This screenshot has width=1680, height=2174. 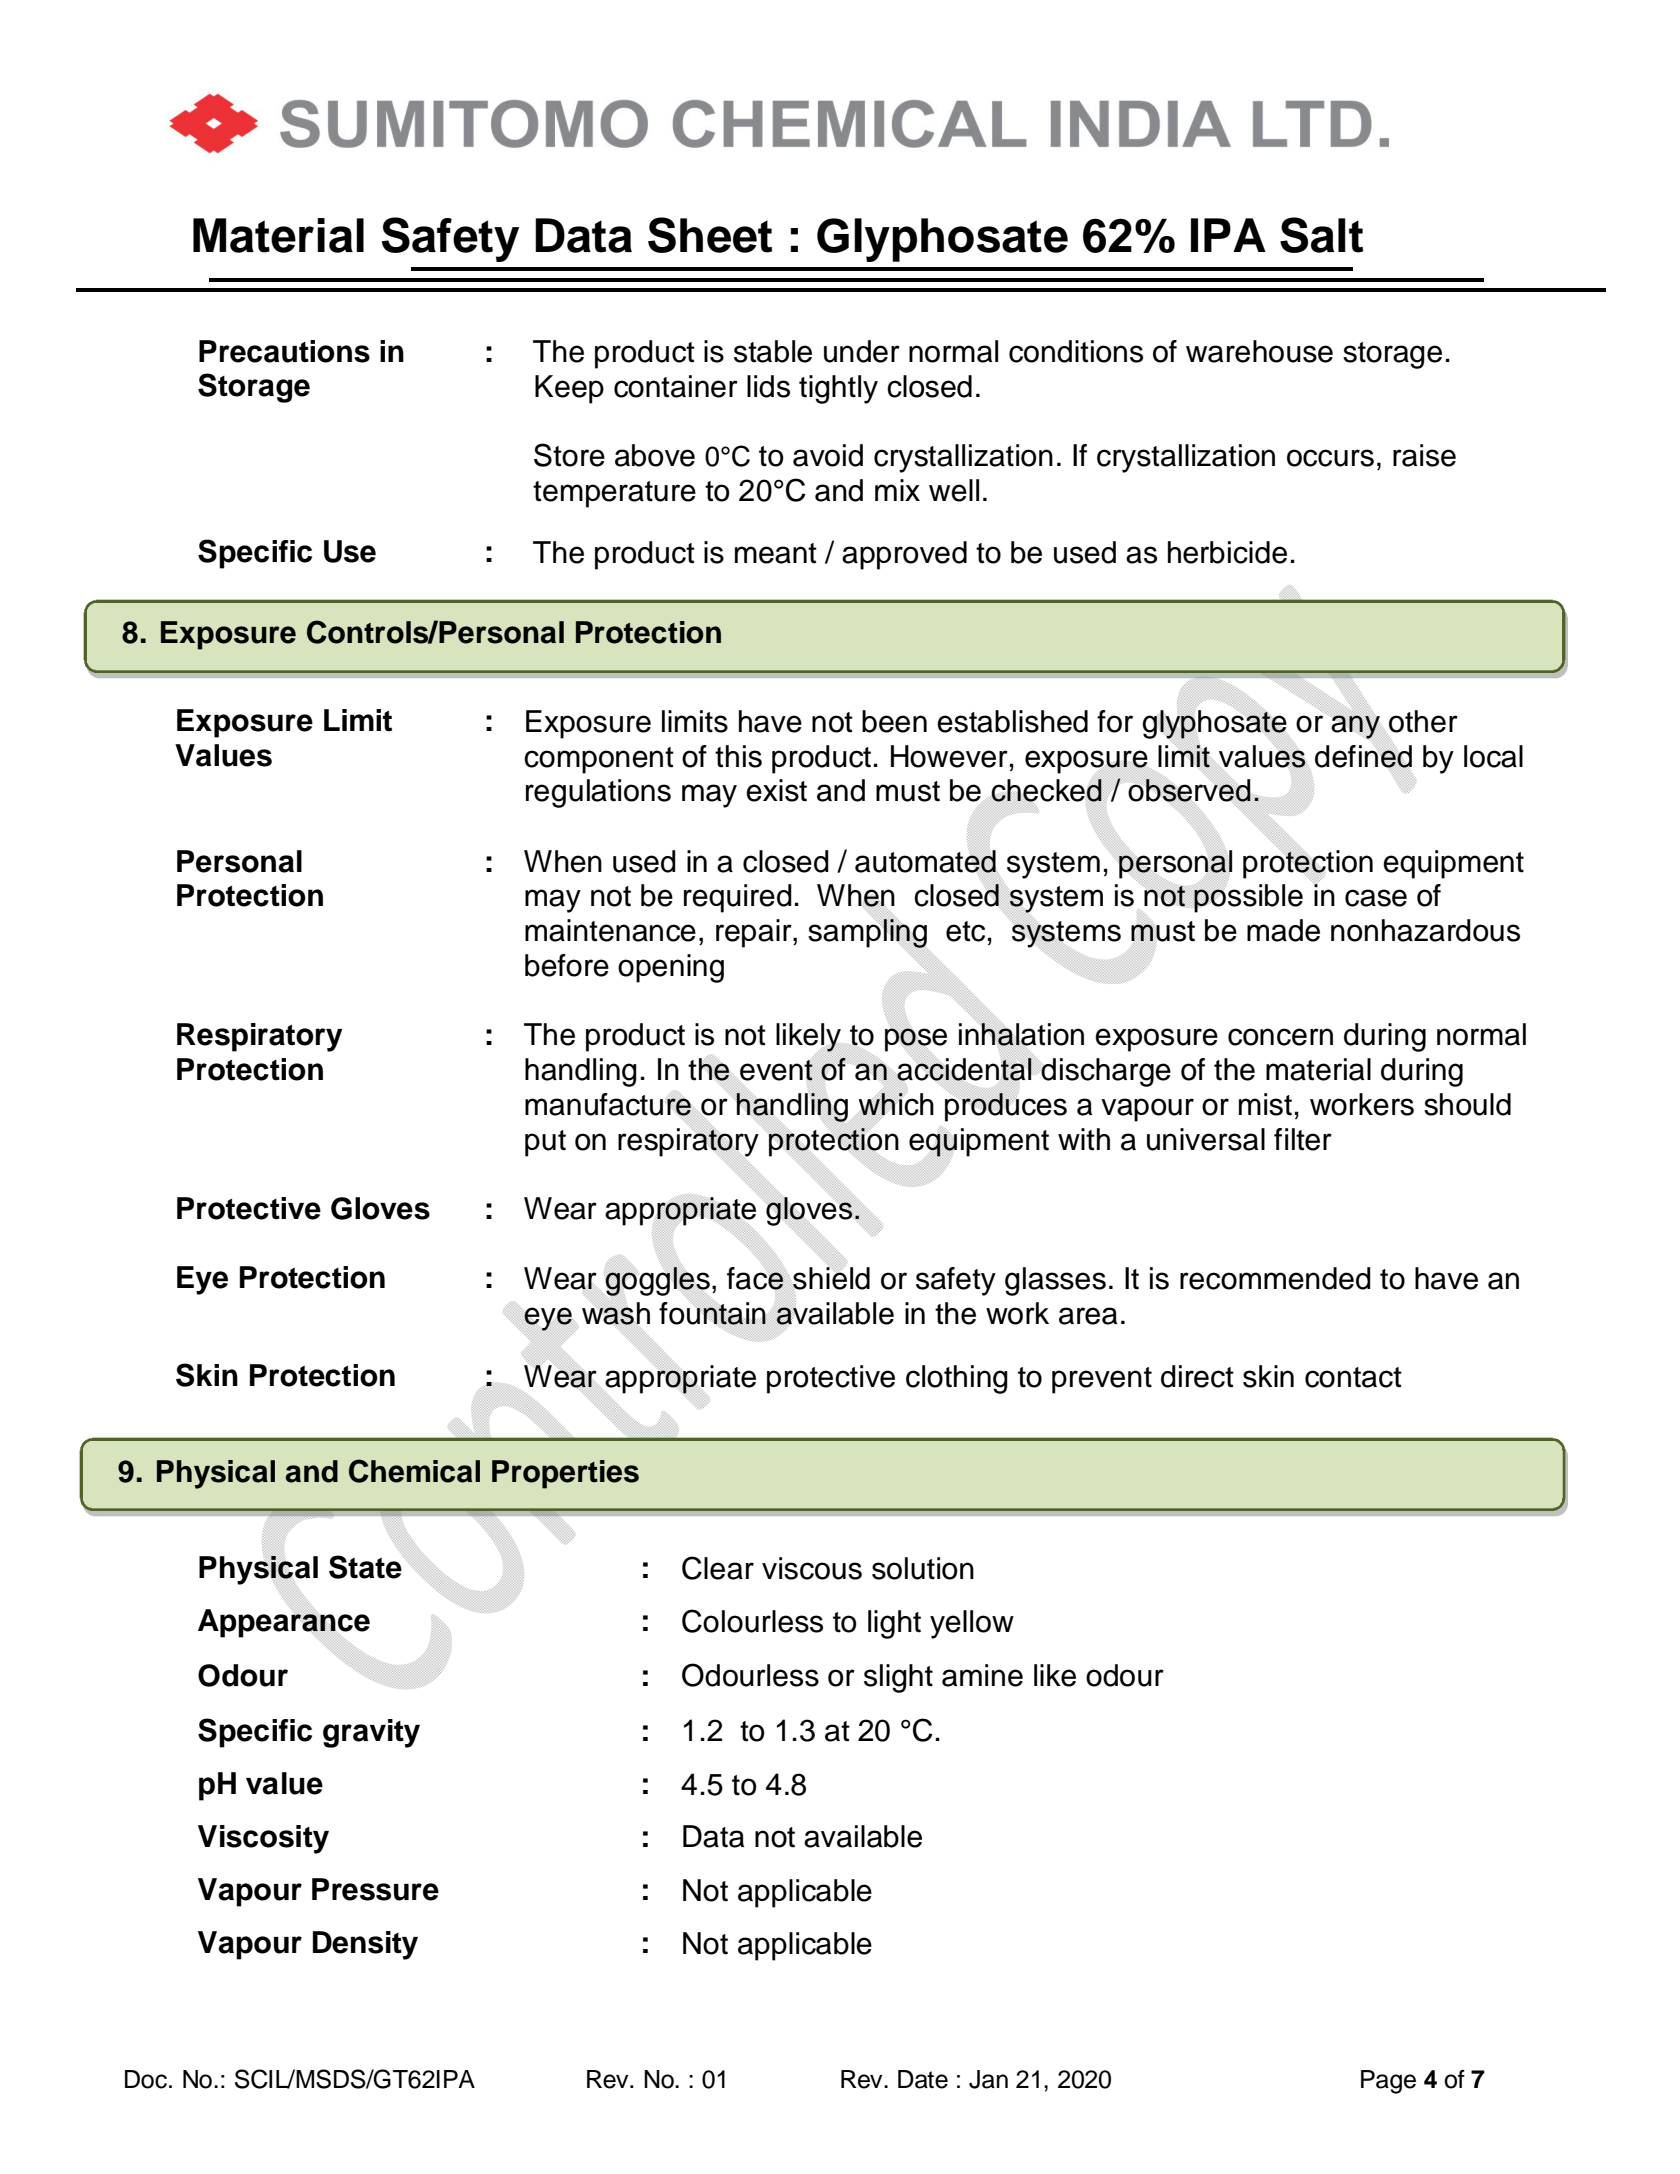 I want to click on Precautions, so click(x=284, y=351).
